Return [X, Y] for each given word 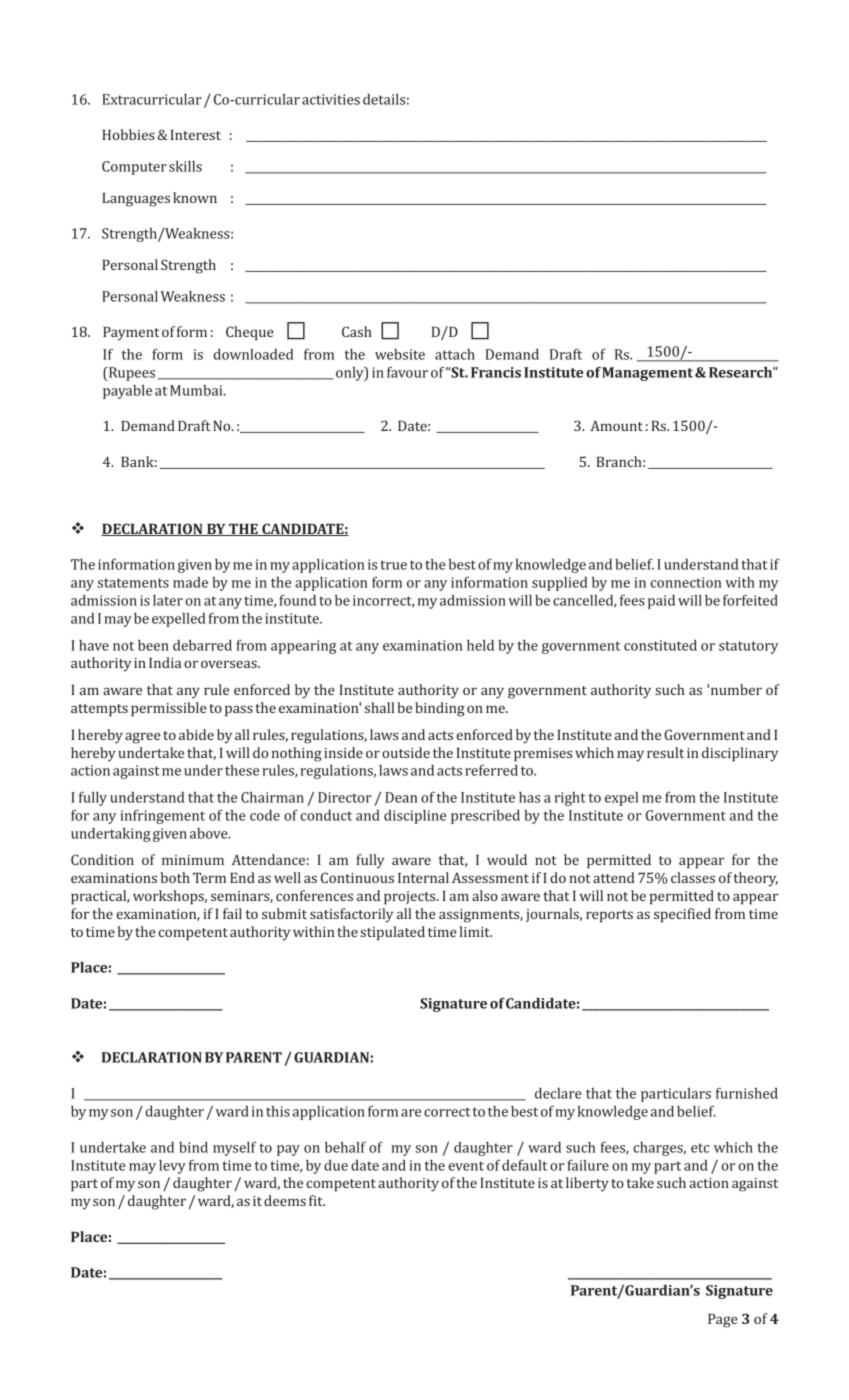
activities [331, 99]
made [190, 582]
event [466, 1166]
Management [647, 374]
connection [686, 582]
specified [682, 915]
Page [723, 1321]
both [175, 877]
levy [172, 1167]
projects [411, 898]
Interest [196, 135]
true [394, 565]
